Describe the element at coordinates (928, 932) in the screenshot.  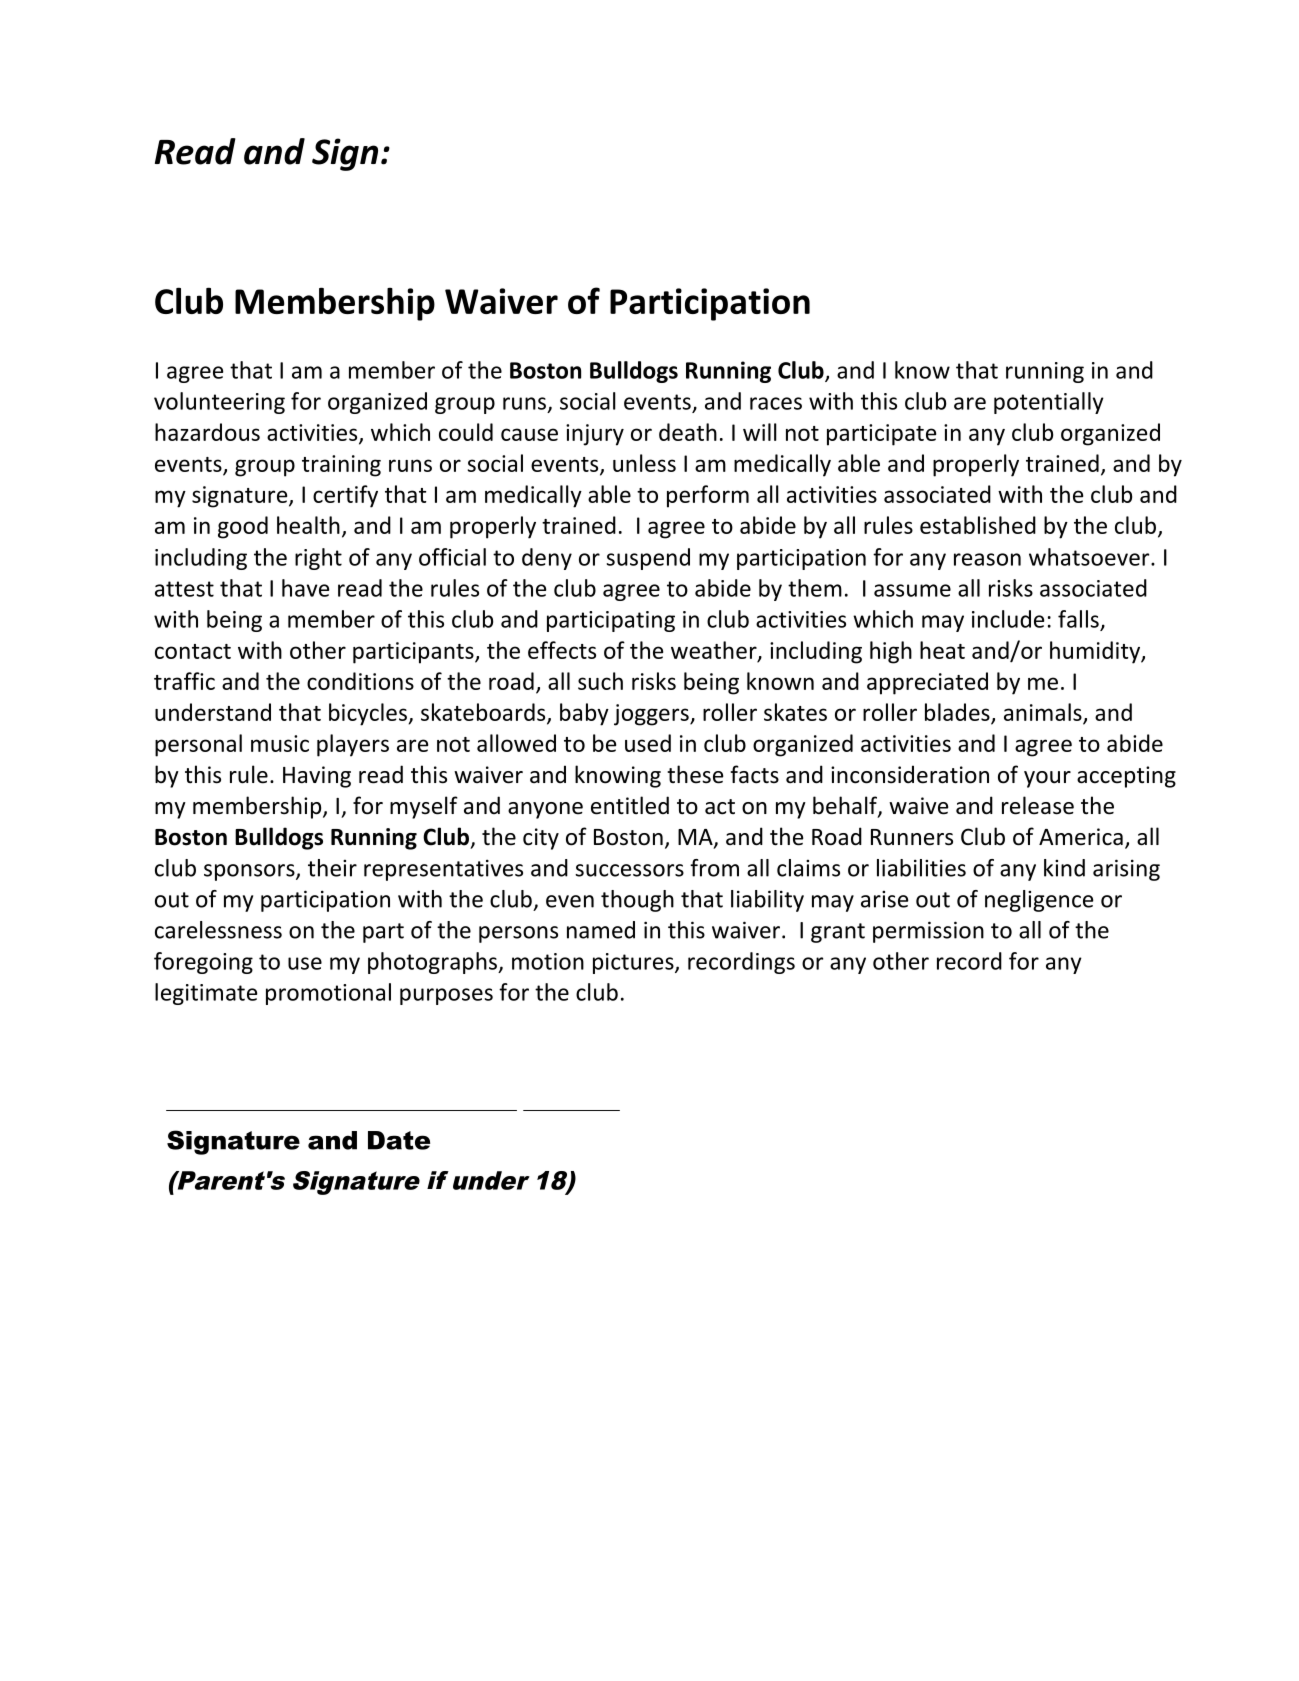
I see `permission` at that location.
